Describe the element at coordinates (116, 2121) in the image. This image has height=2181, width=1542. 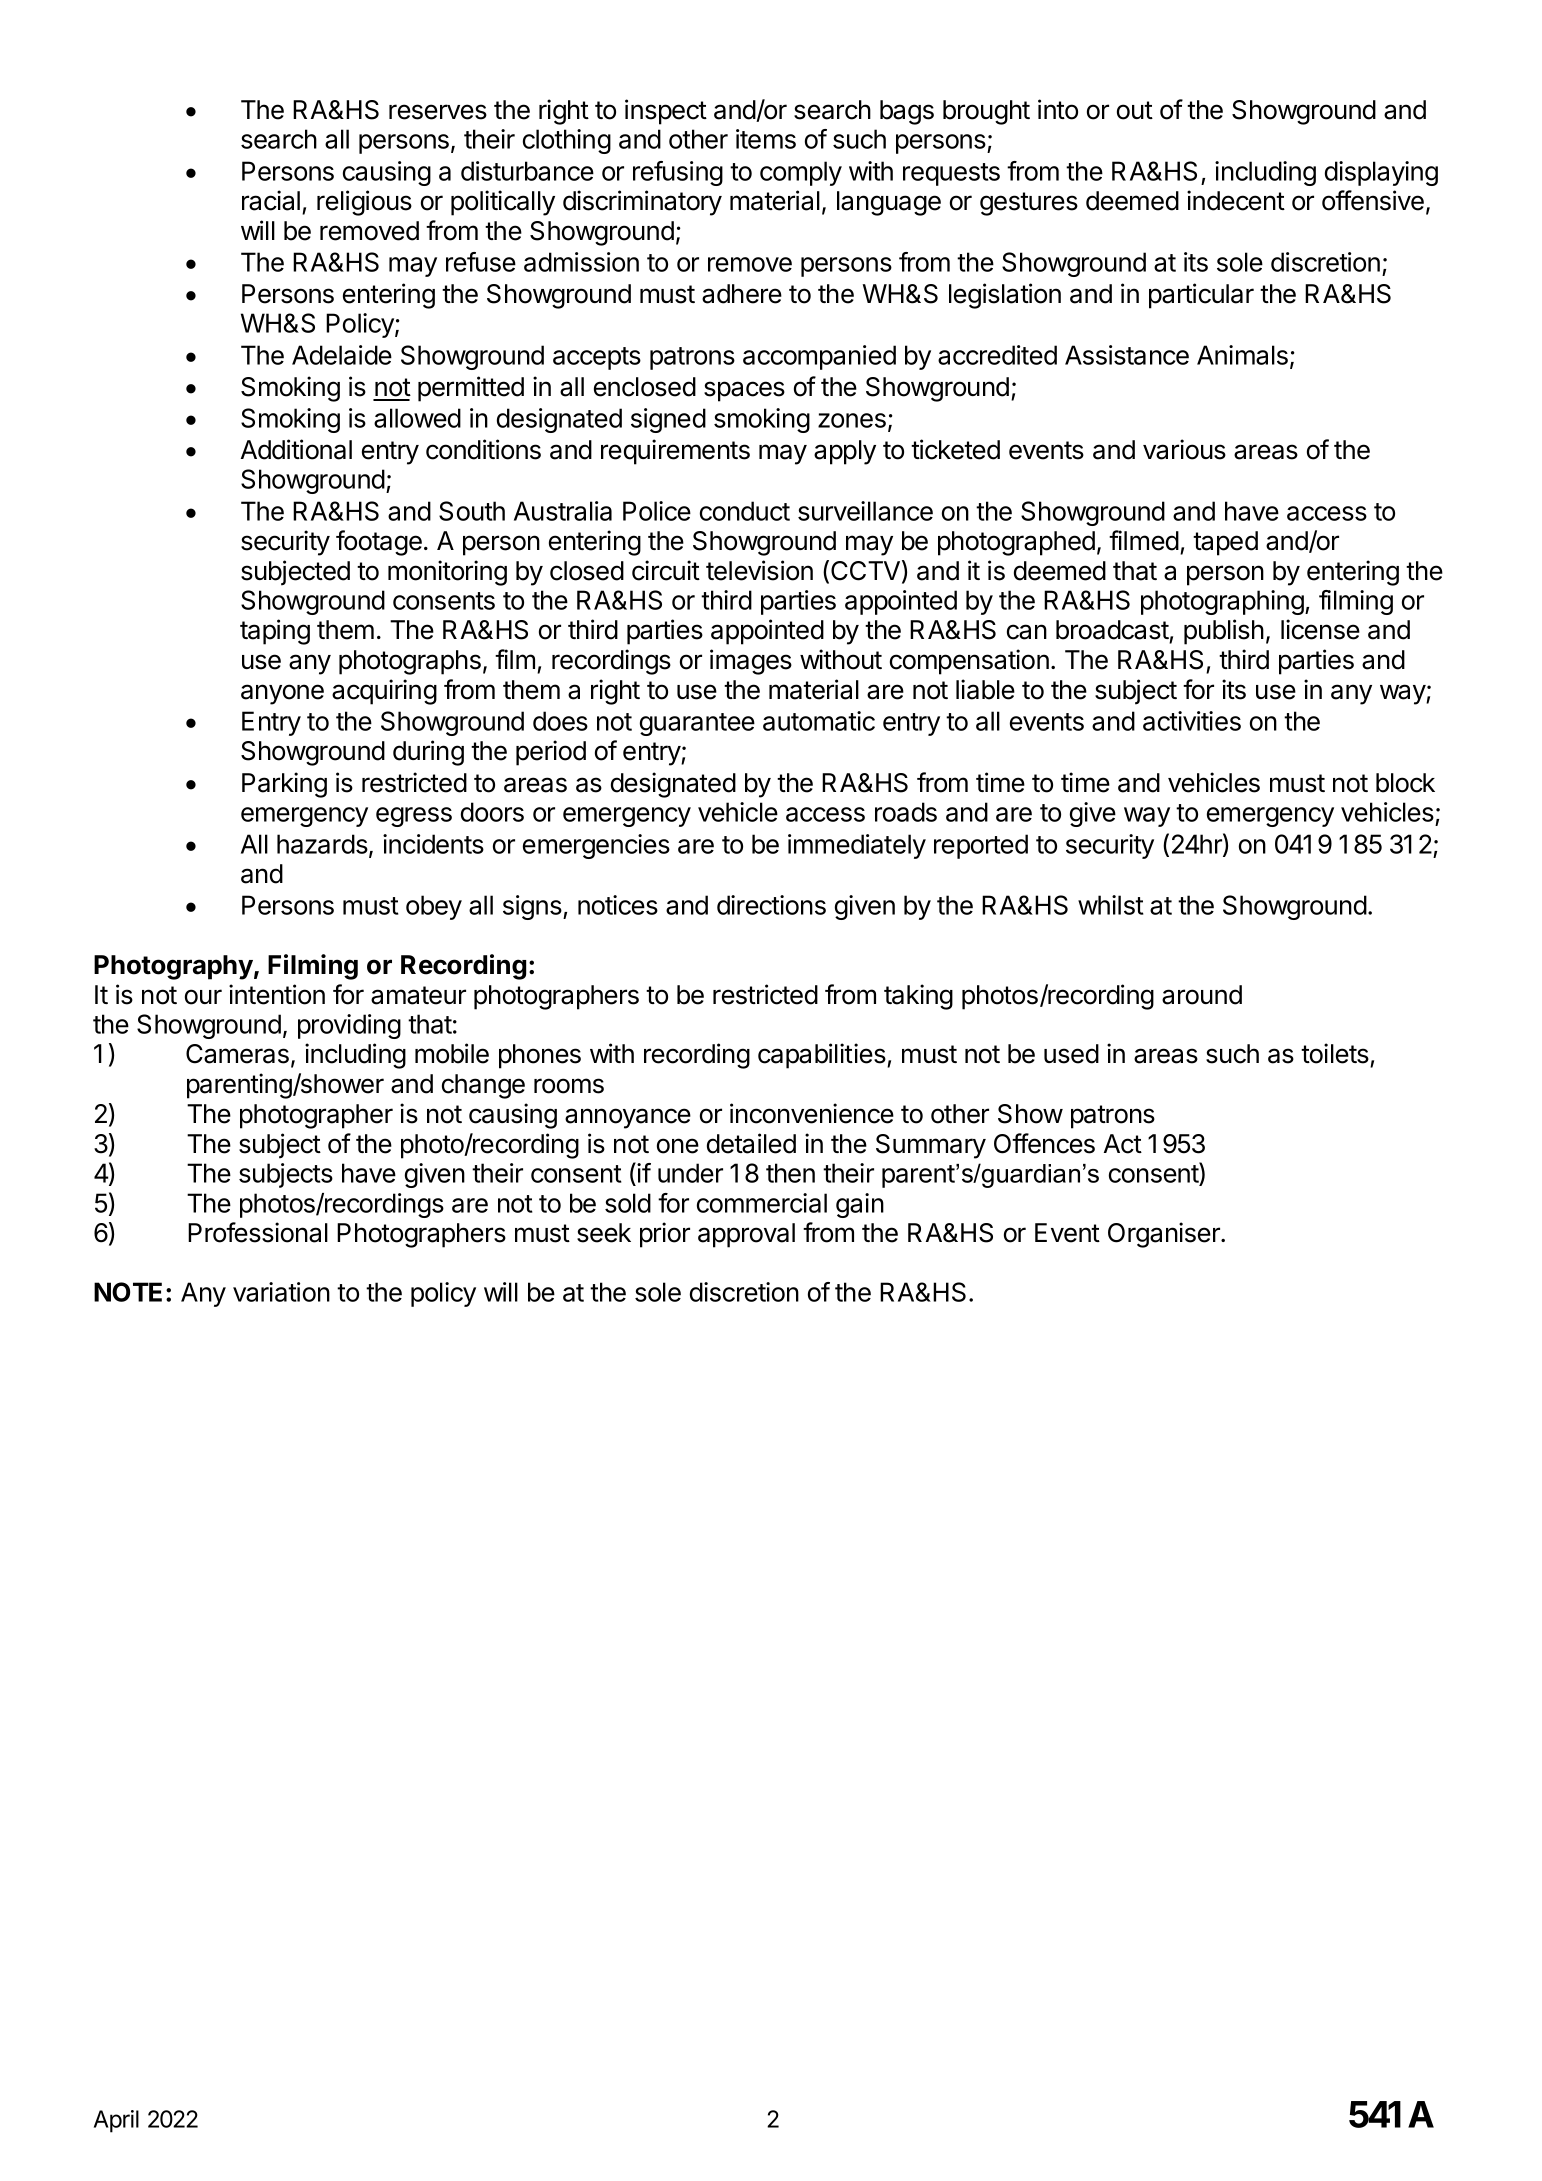
I see `April` at that location.
